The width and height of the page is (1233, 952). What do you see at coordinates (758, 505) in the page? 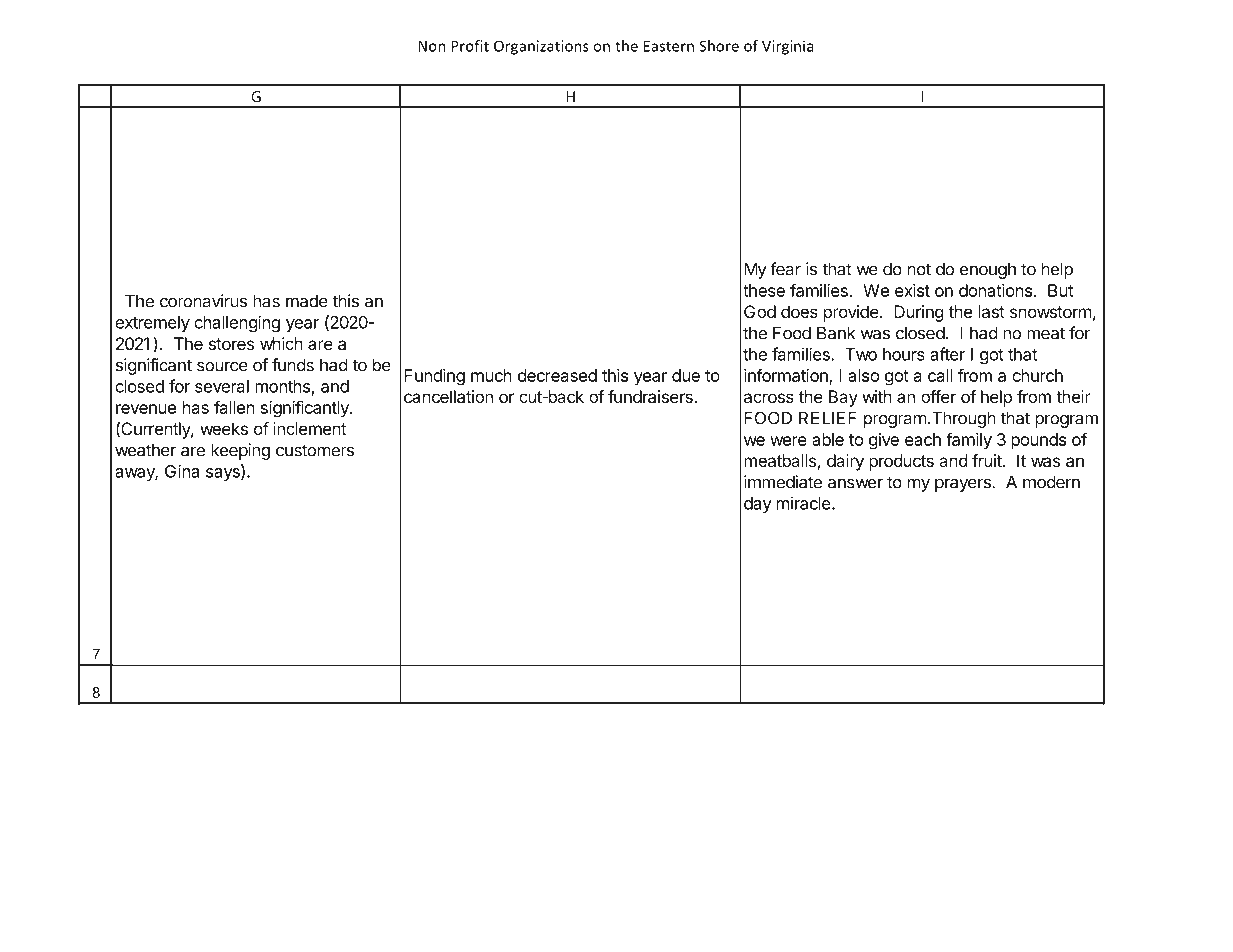
I see `day` at bounding box center [758, 505].
